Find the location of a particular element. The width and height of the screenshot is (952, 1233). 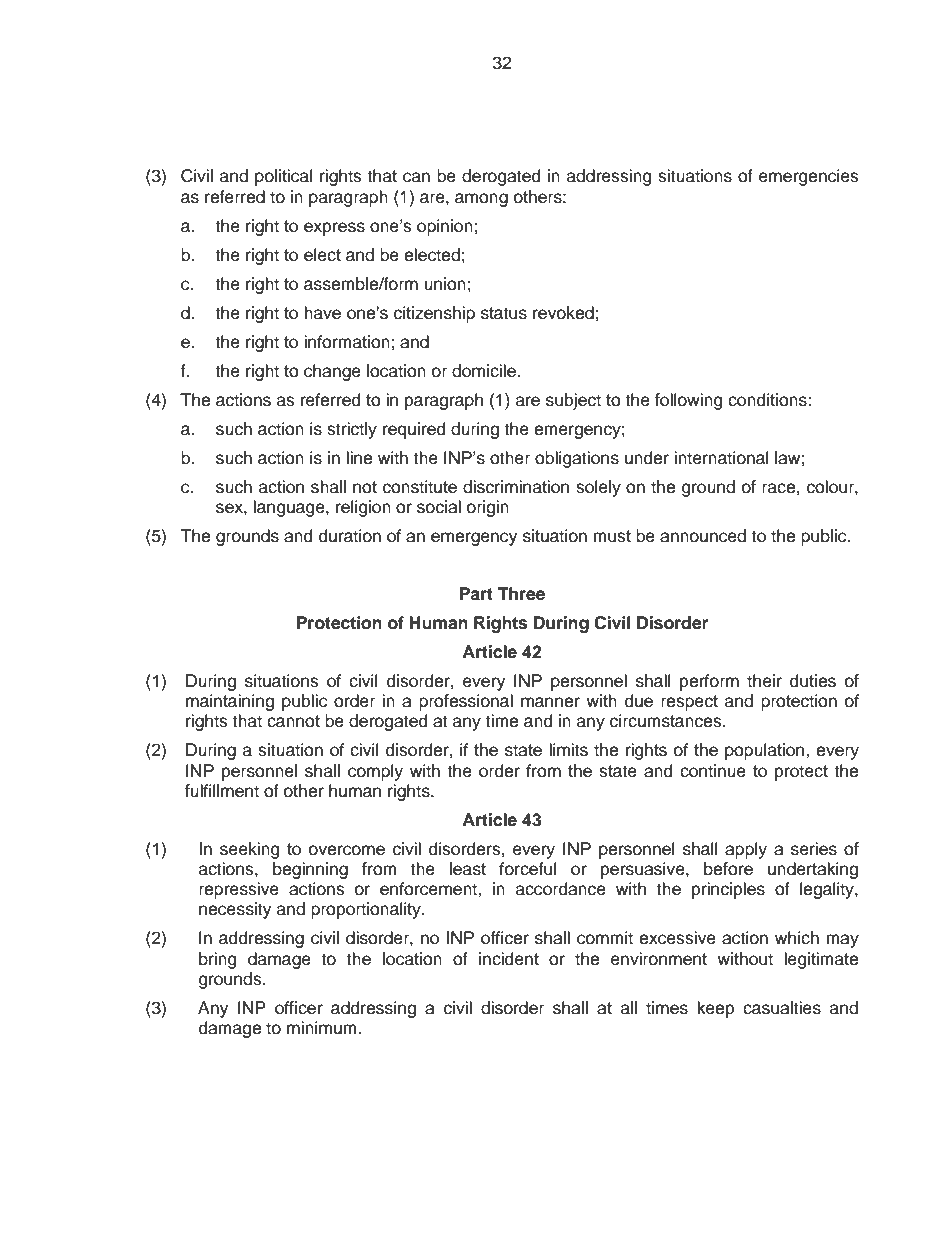

subject is located at coordinates (573, 401).
